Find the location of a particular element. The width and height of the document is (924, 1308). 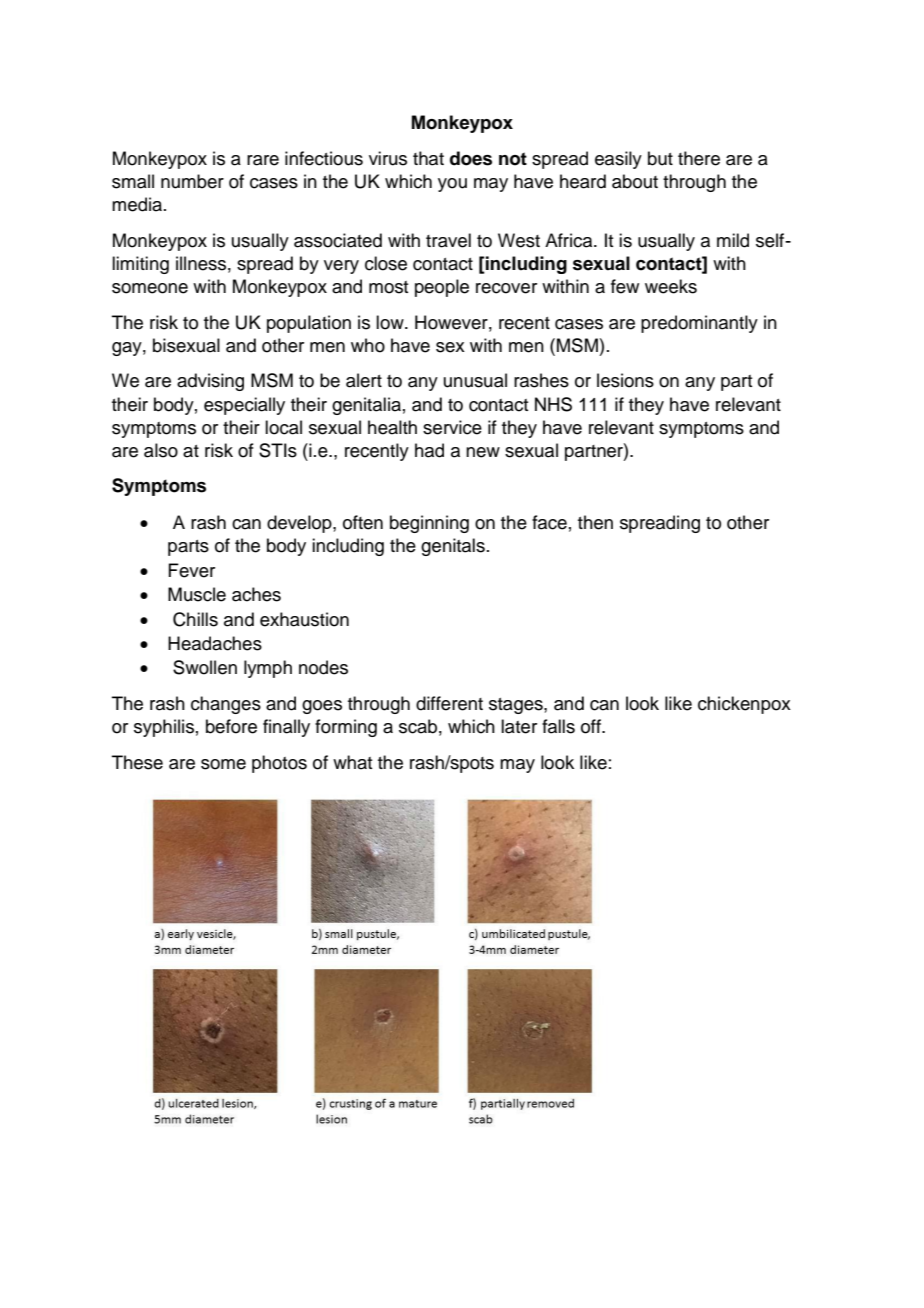

nodes is located at coordinates (323, 667).
